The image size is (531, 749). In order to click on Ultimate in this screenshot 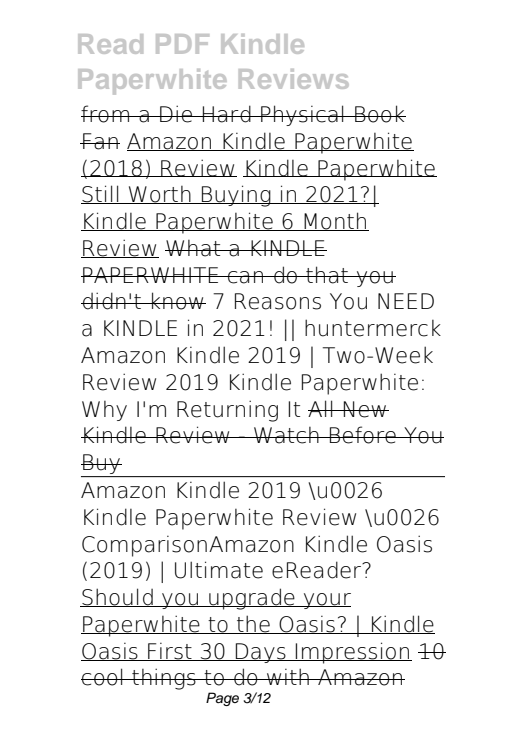, I will do `click(219, 570)`.
